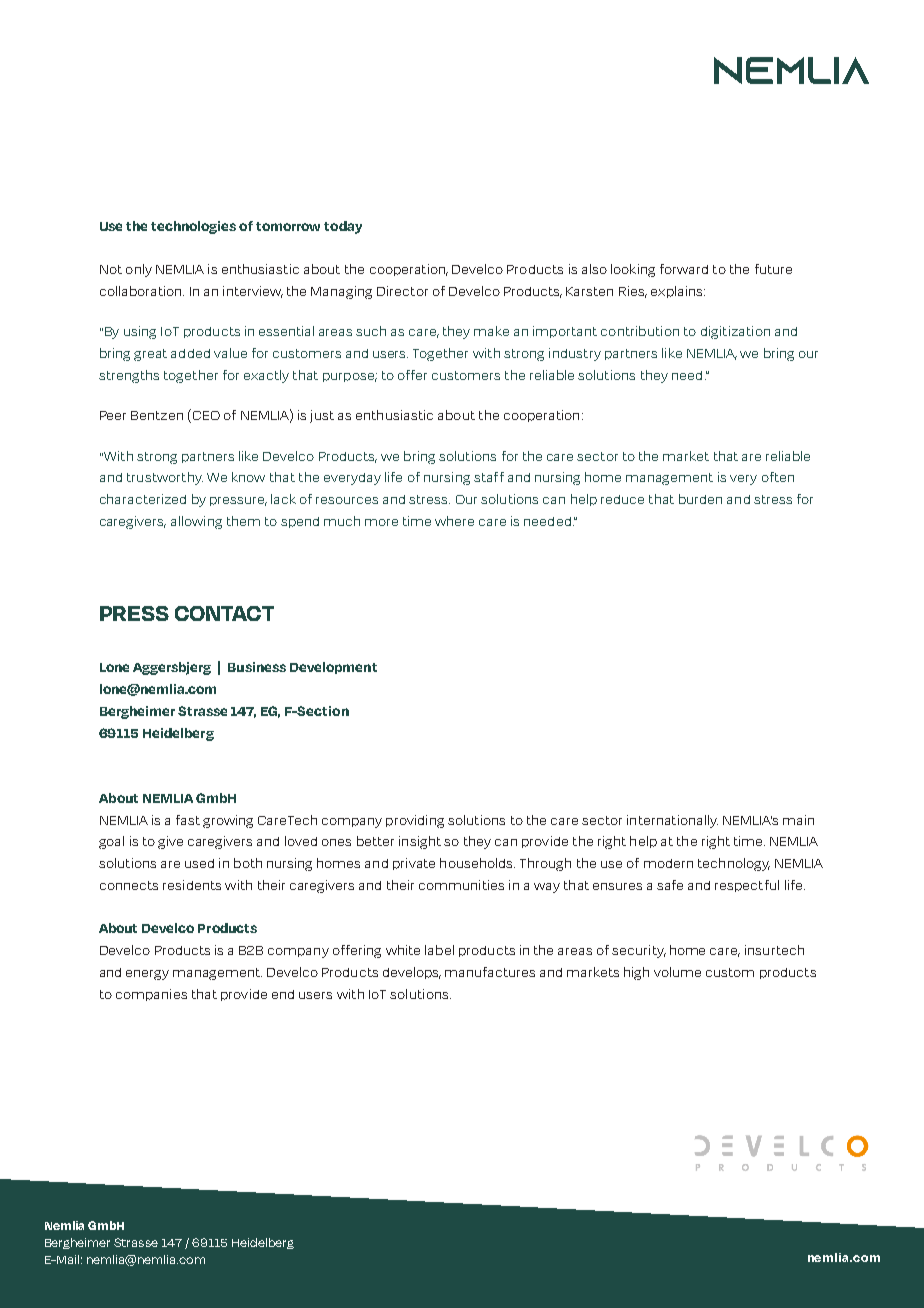  I want to click on trustworthy, so click(165, 478).
